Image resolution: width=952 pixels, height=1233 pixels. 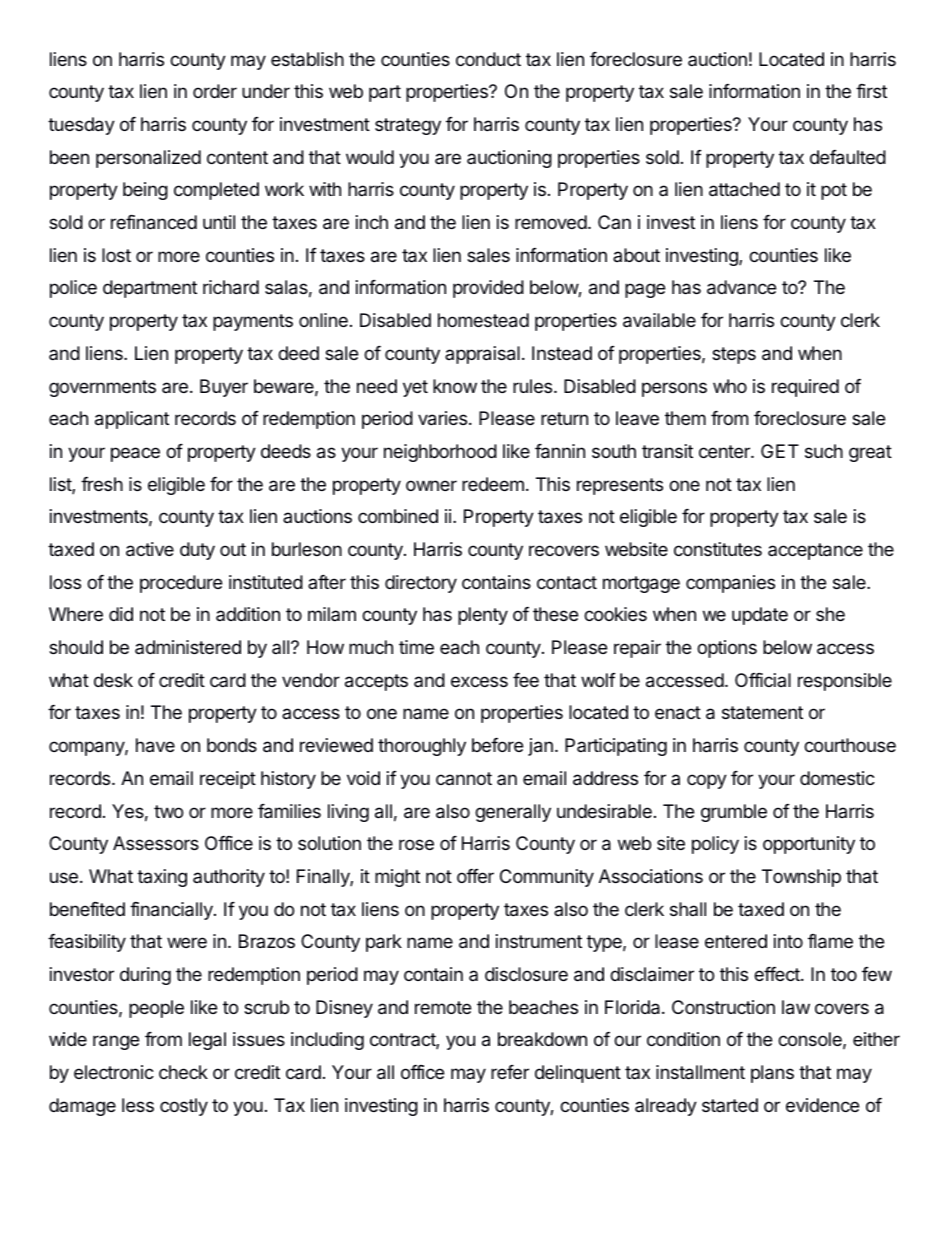 What do you see at coordinates (497, 745) in the screenshot?
I see `before` at bounding box center [497, 745].
